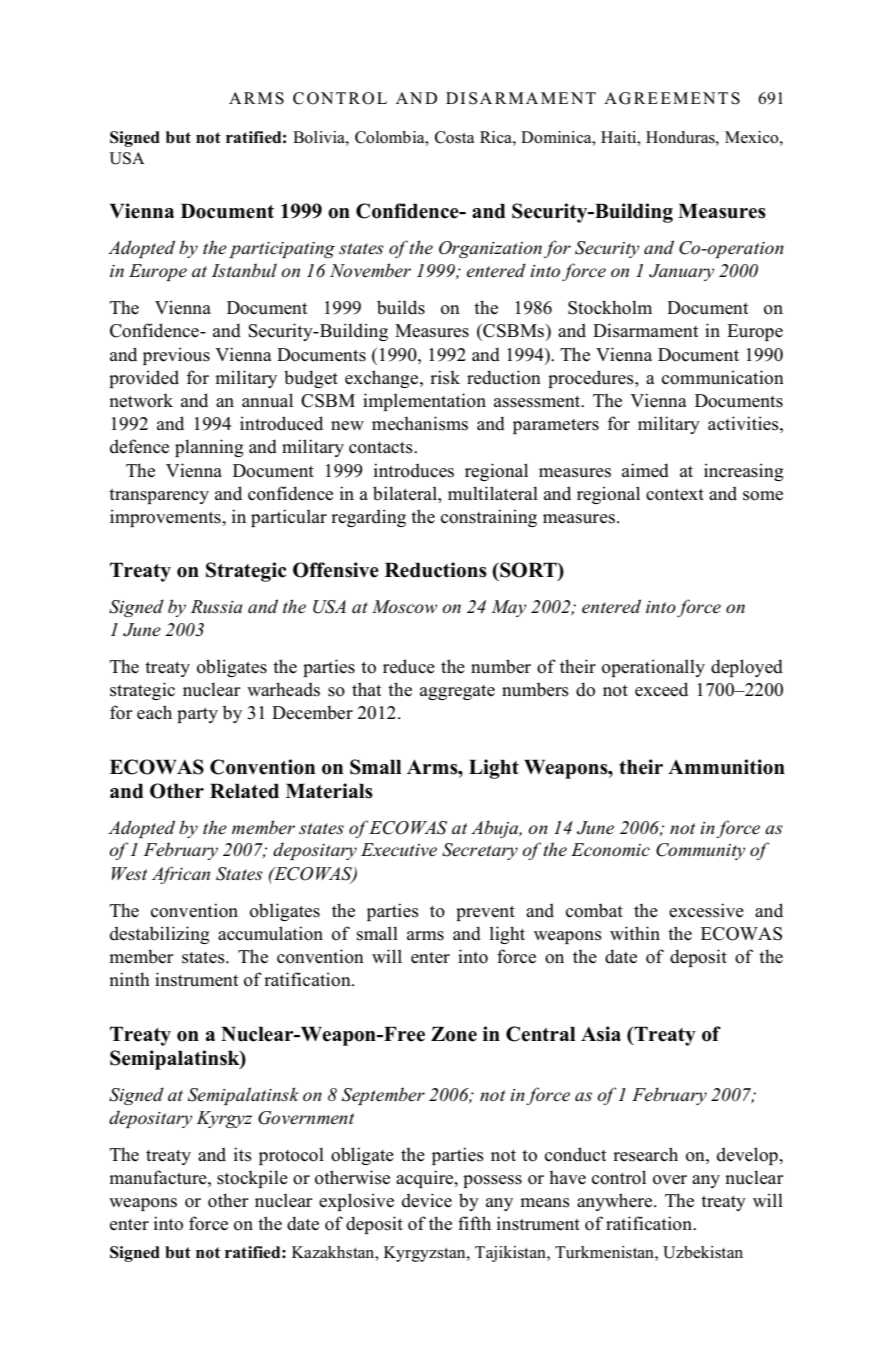  Describe the element at coordinates (252, 1179) in the image. I see `stockpile` at that location.
